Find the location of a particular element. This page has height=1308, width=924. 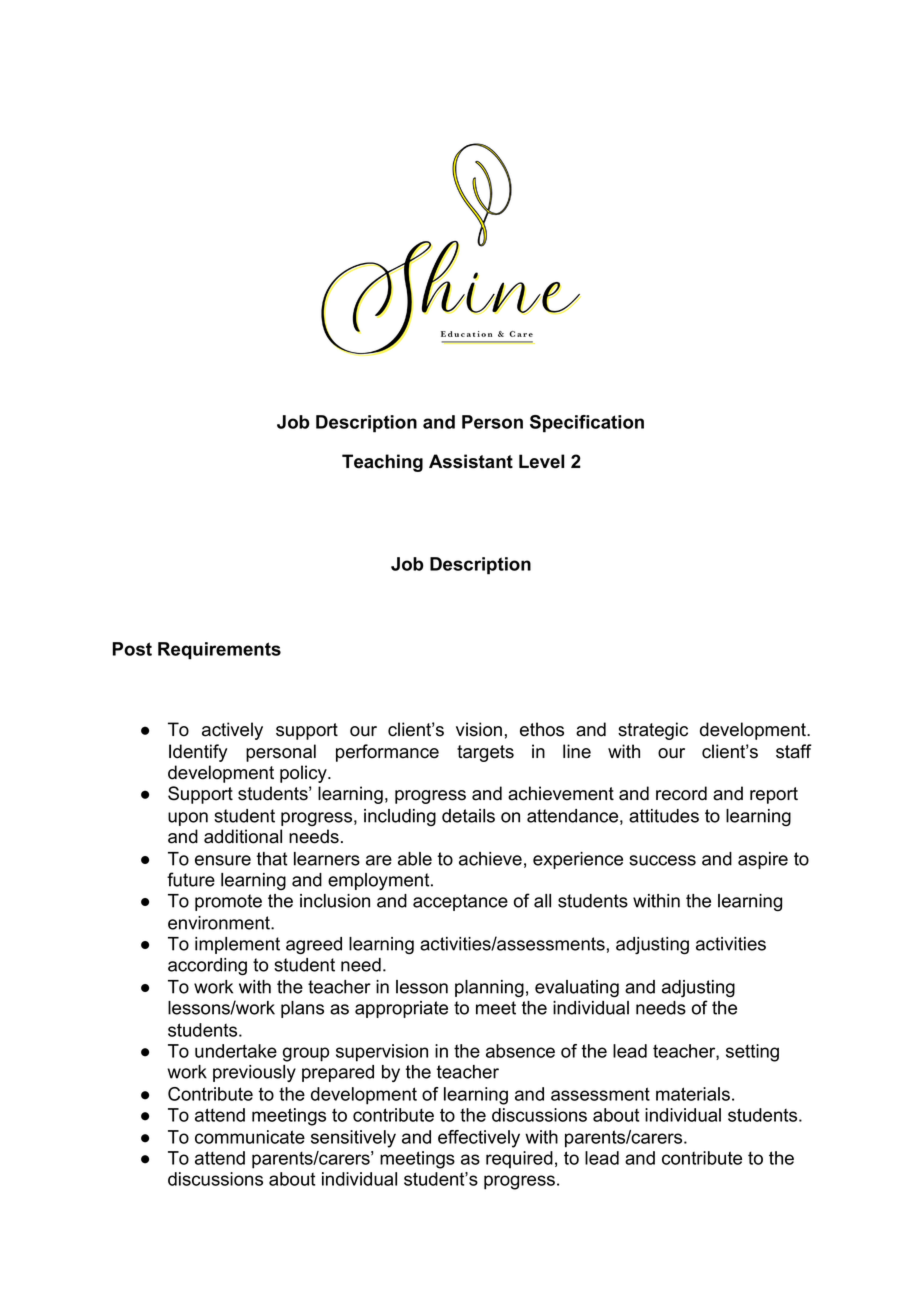

aspire is located at coordinates (763, 860).
